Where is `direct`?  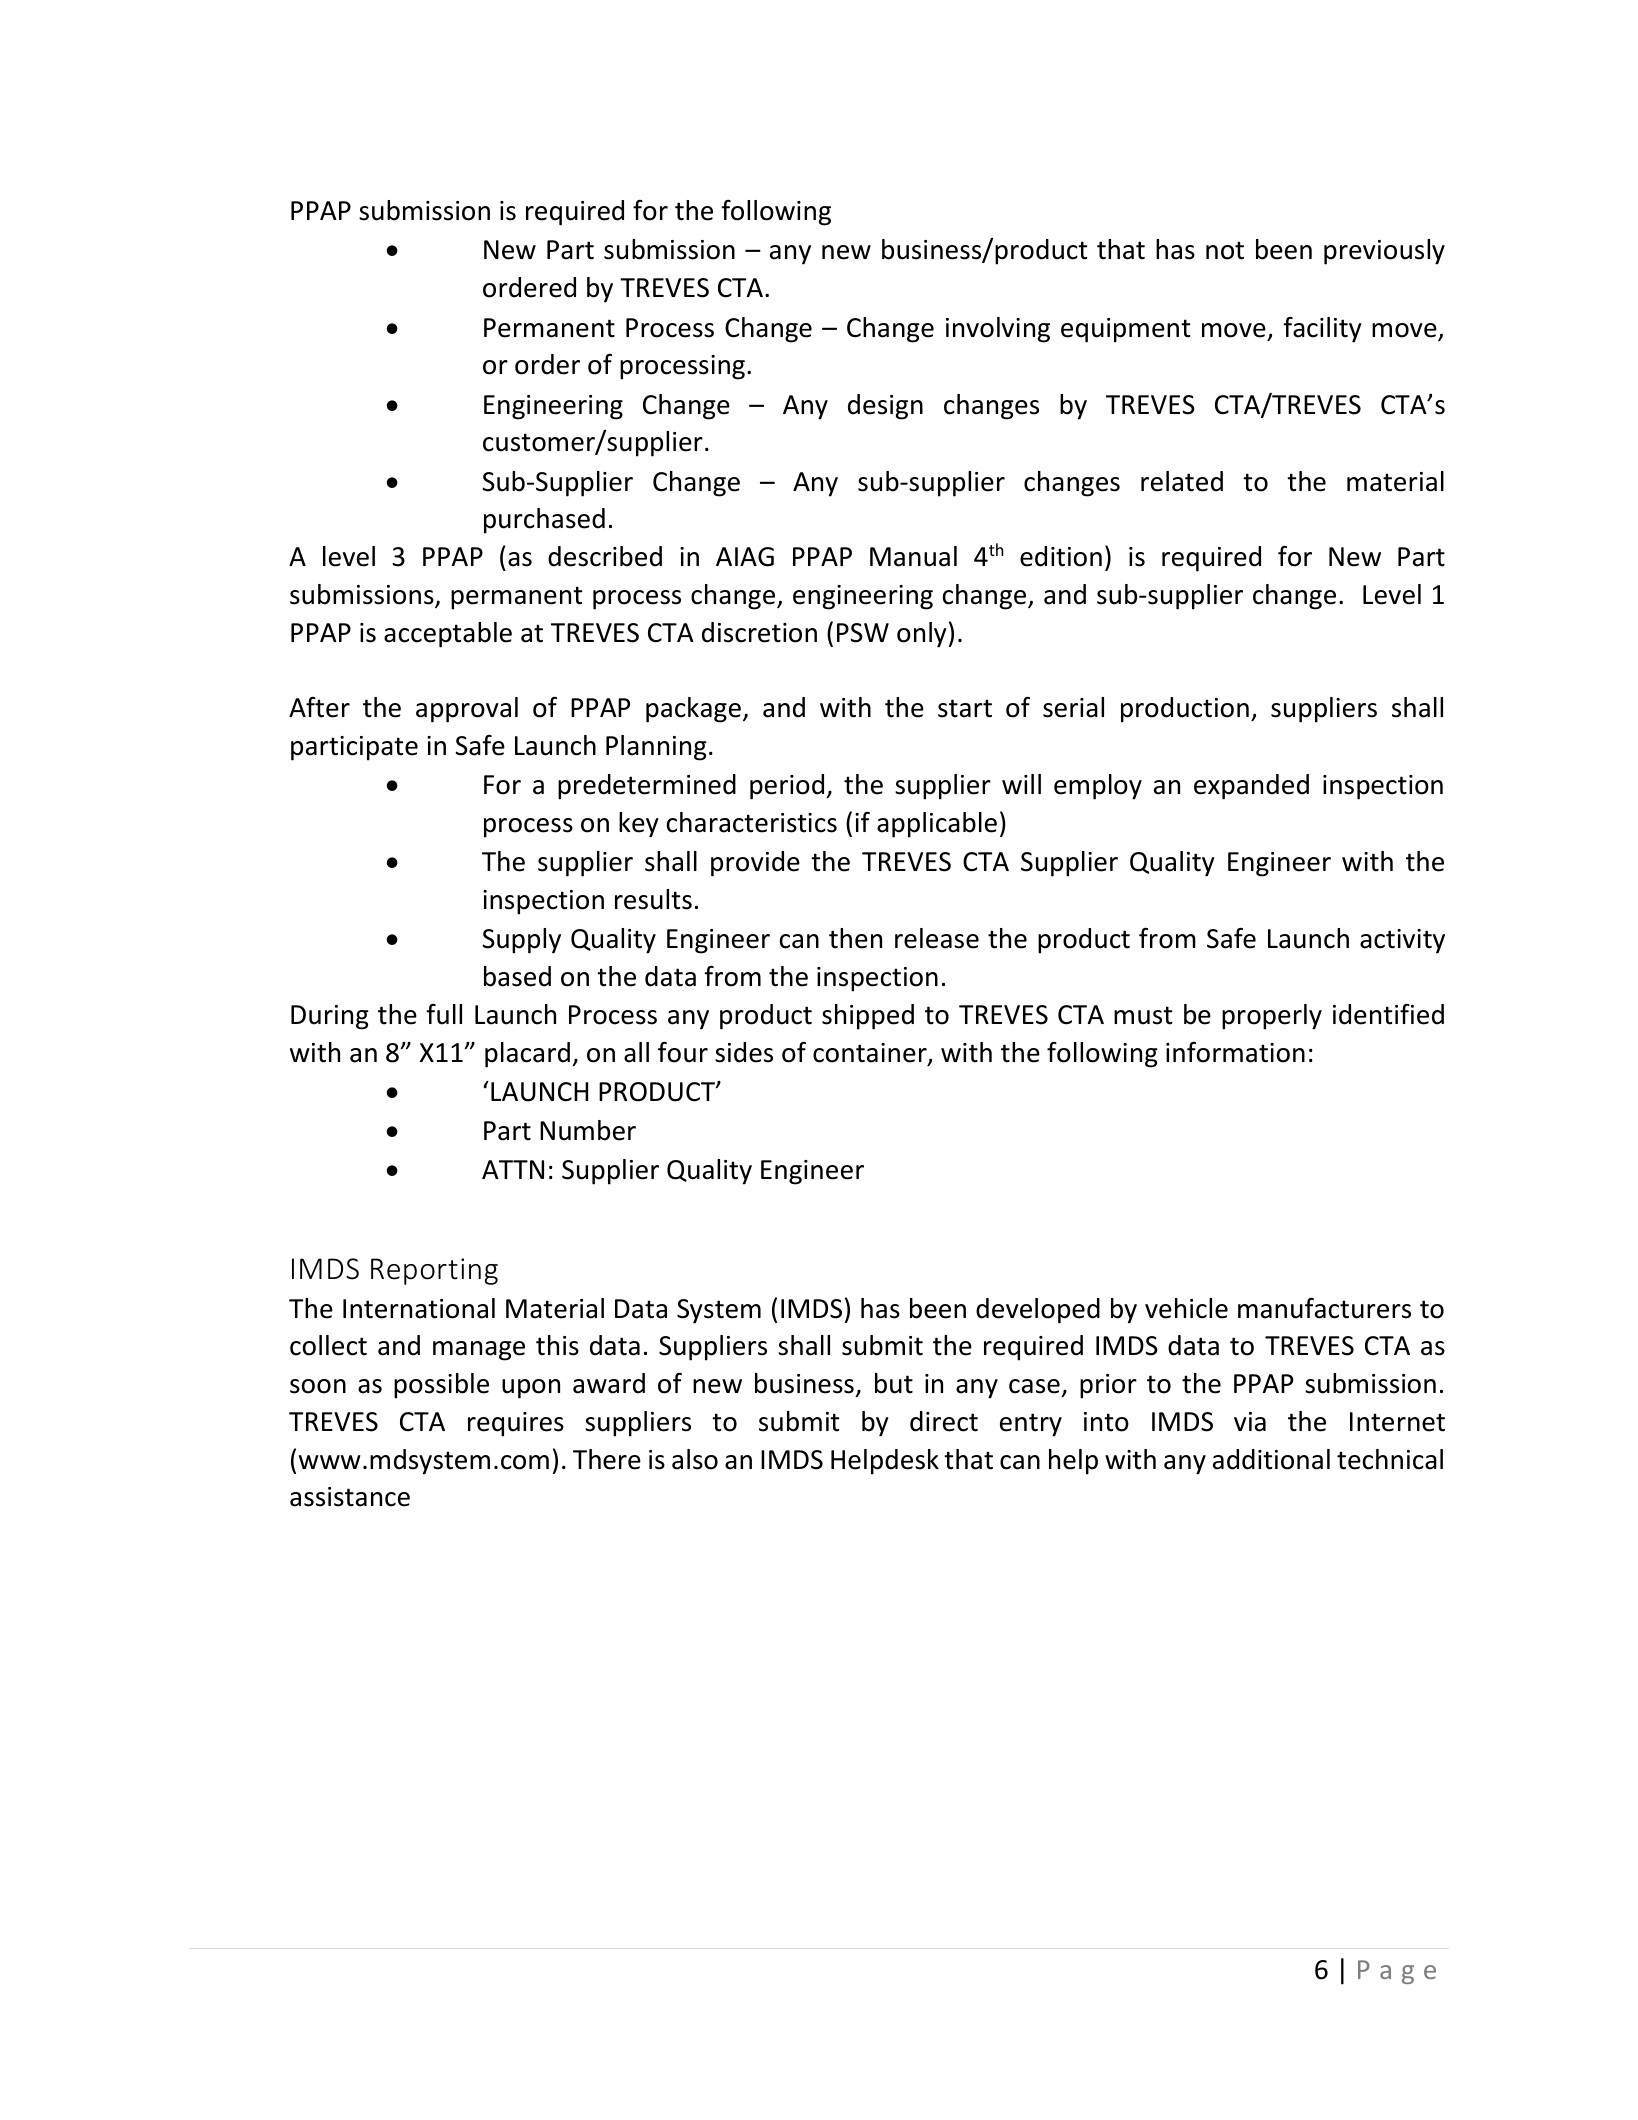
direct is located at coordinates (944, 1421).
